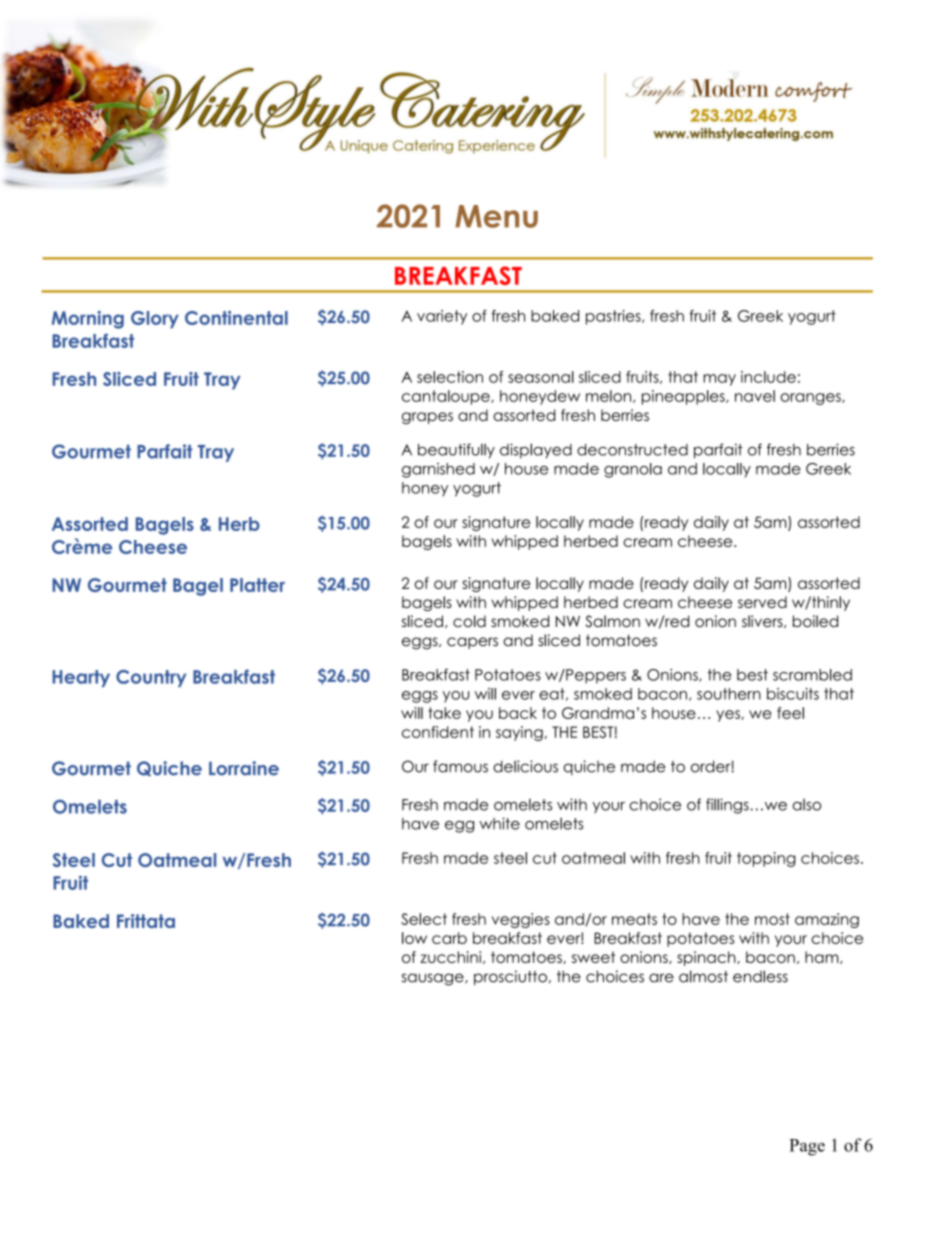  What do you see at coordinates (496, 216) in the page?
I see `Menu` at bounding box center [496, 216].
